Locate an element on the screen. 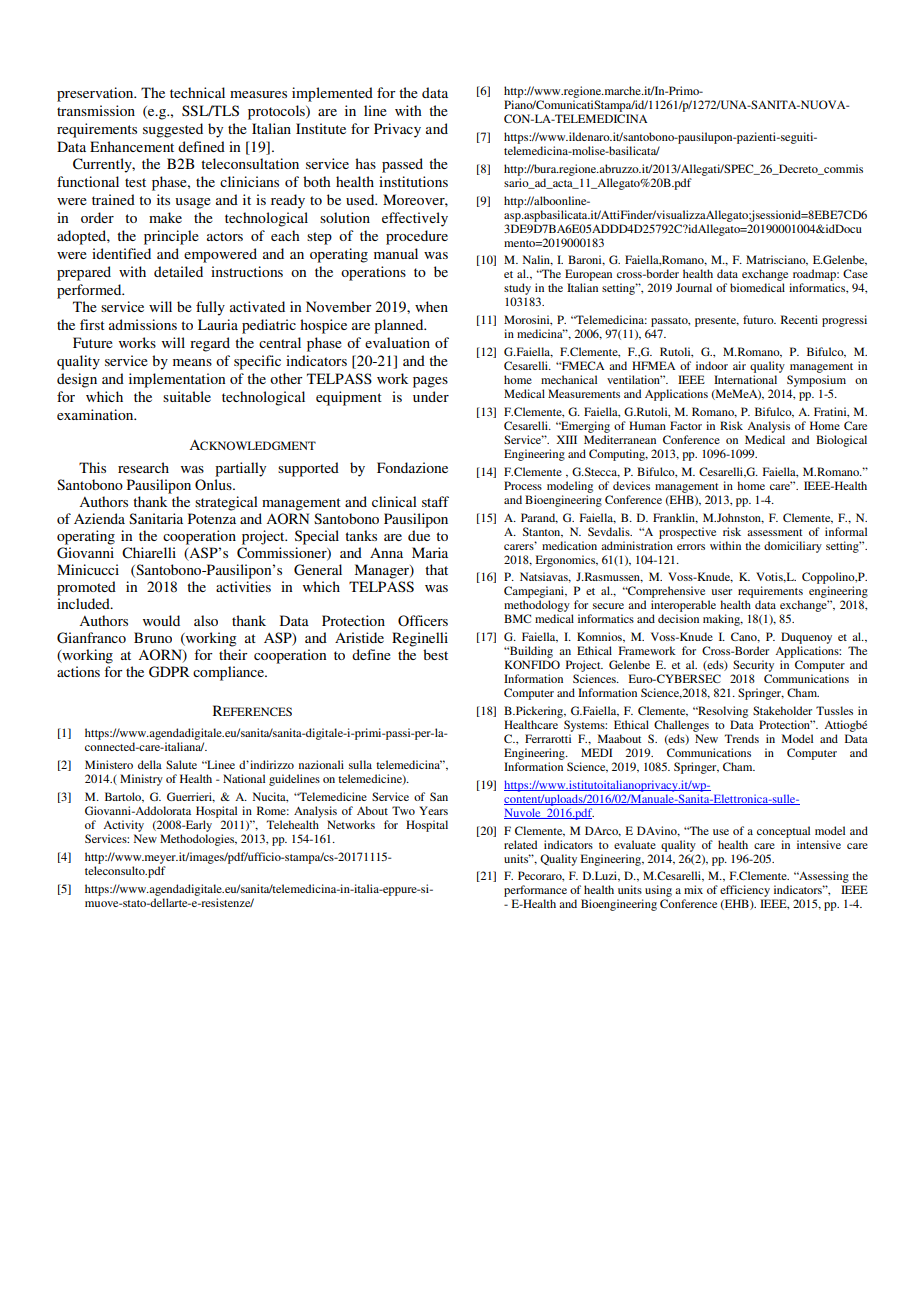 Image resolution: width=924 pixels, height=1308 pixels. suggested is located at coordinates (173, 130).
